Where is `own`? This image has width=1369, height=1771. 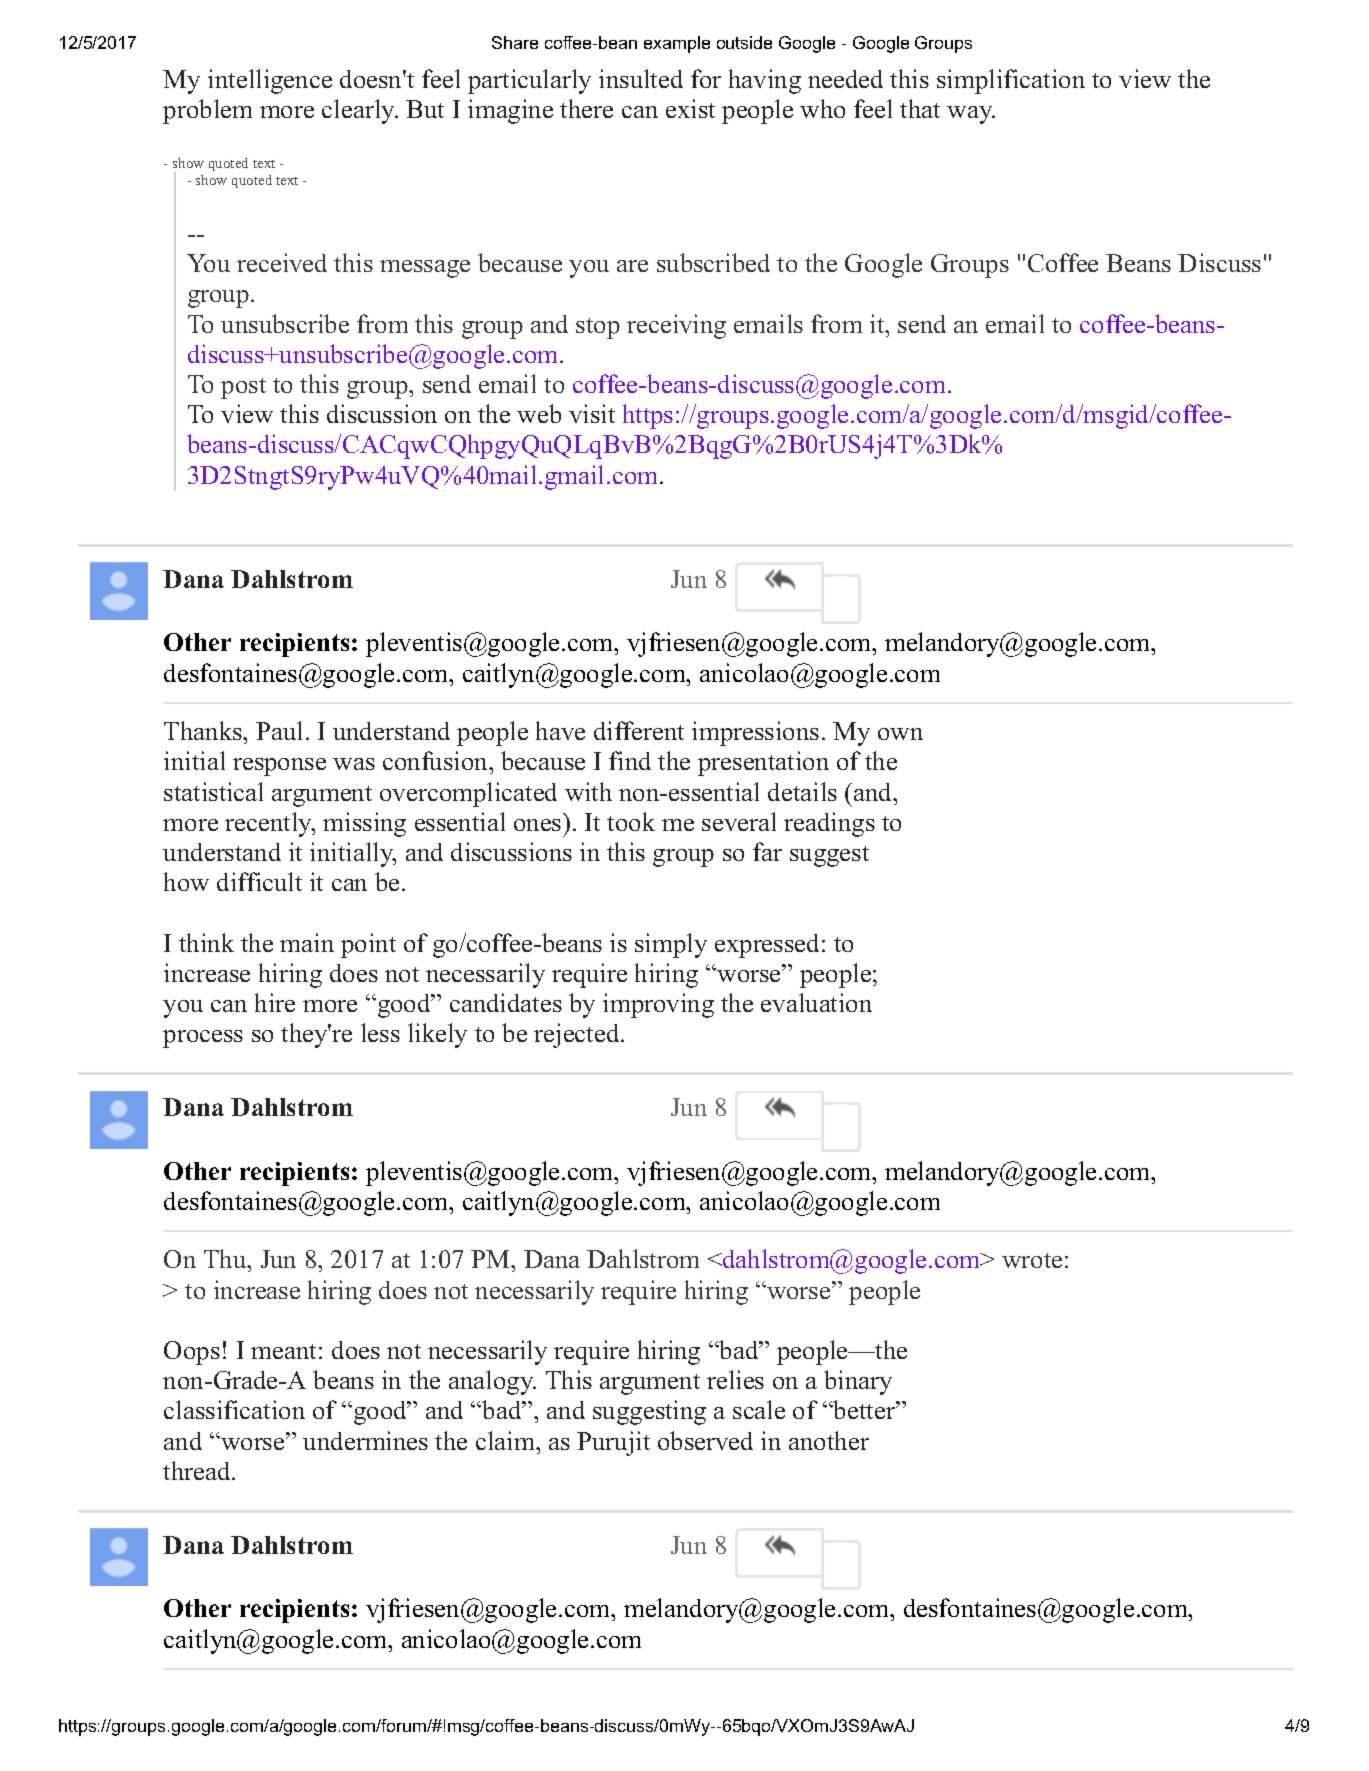
own is located at coordinates (900, 734).
